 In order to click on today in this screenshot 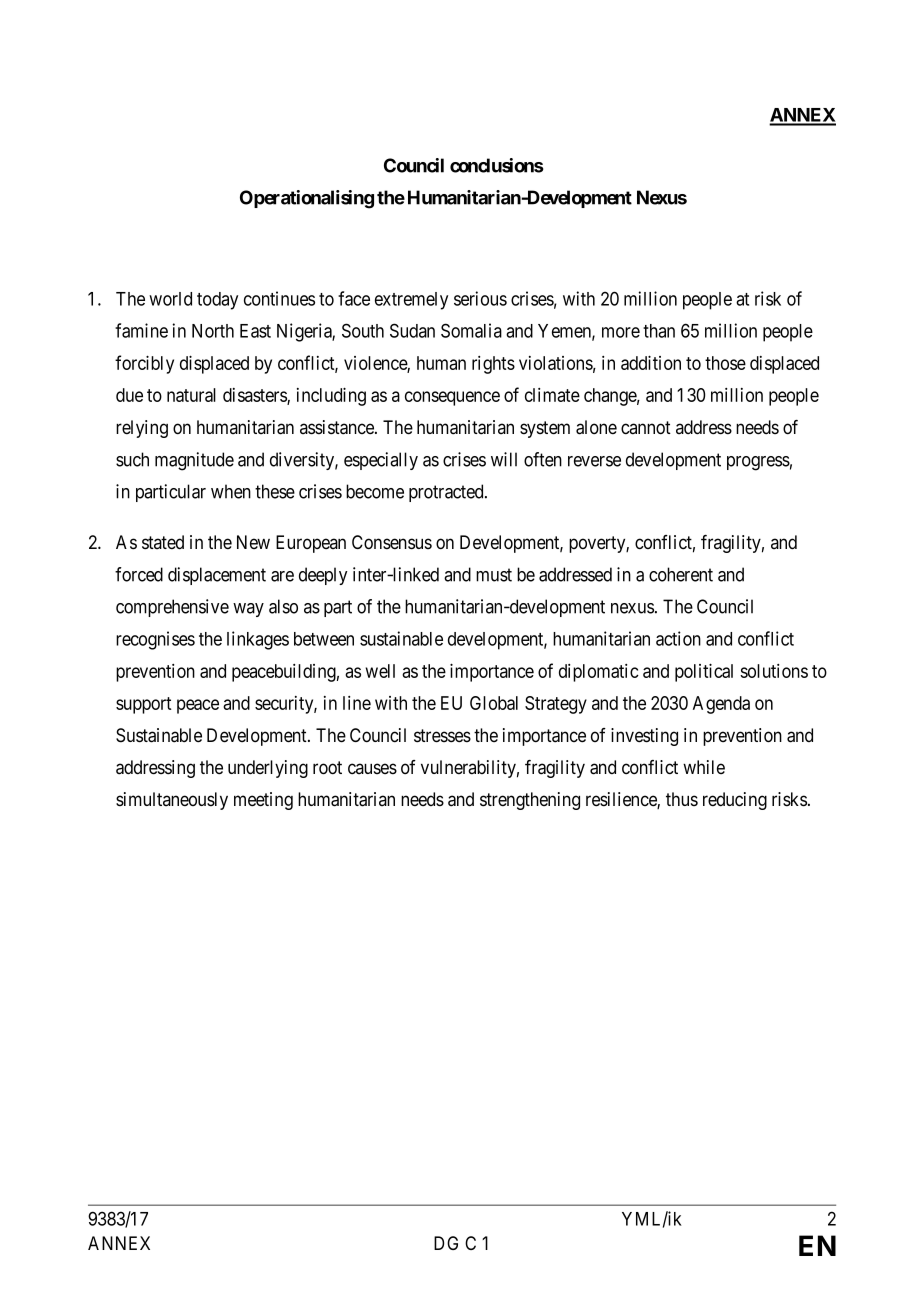, I will do `click(217, 301)`.
